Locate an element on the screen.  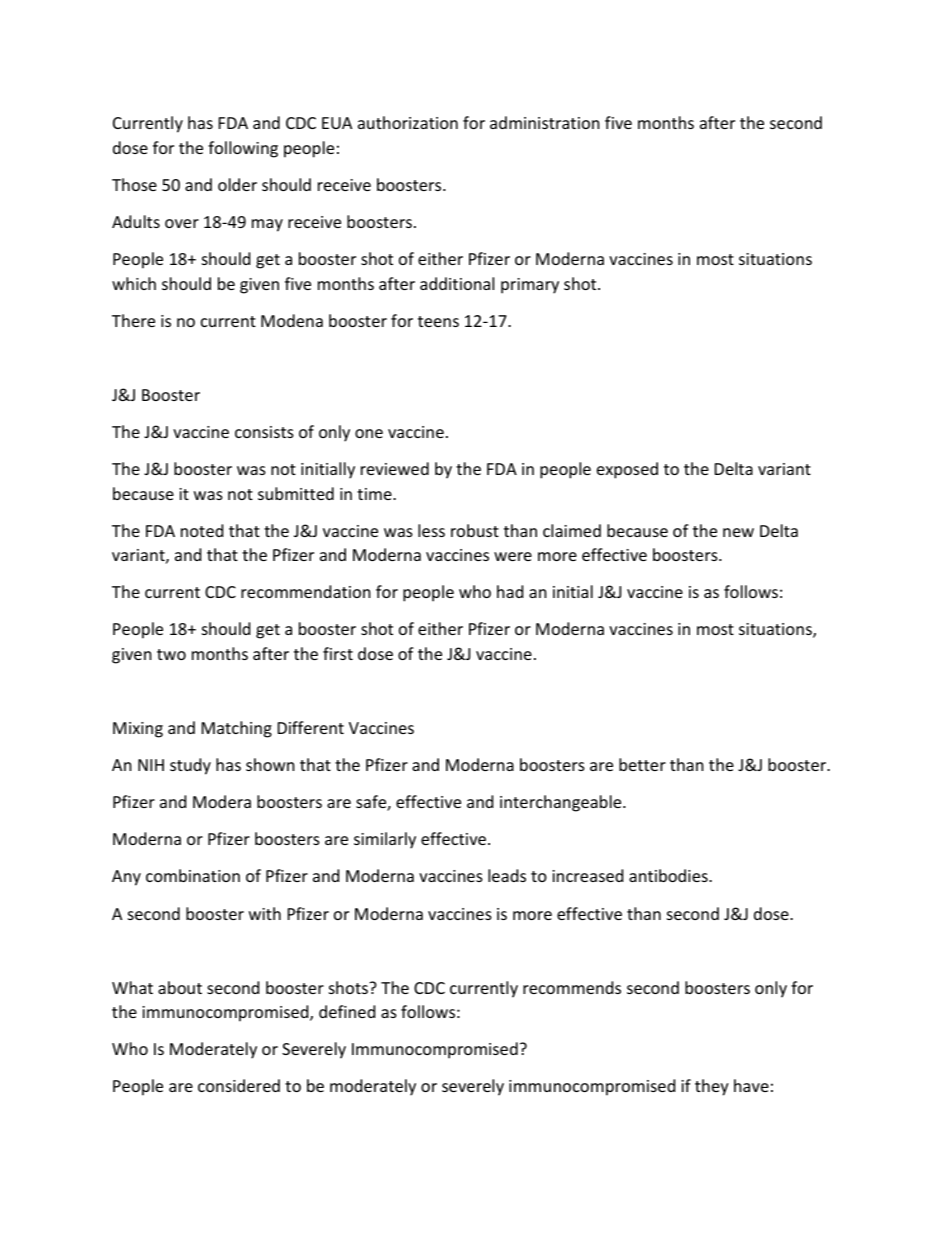
authorization is located at coordinates (408, 122).
